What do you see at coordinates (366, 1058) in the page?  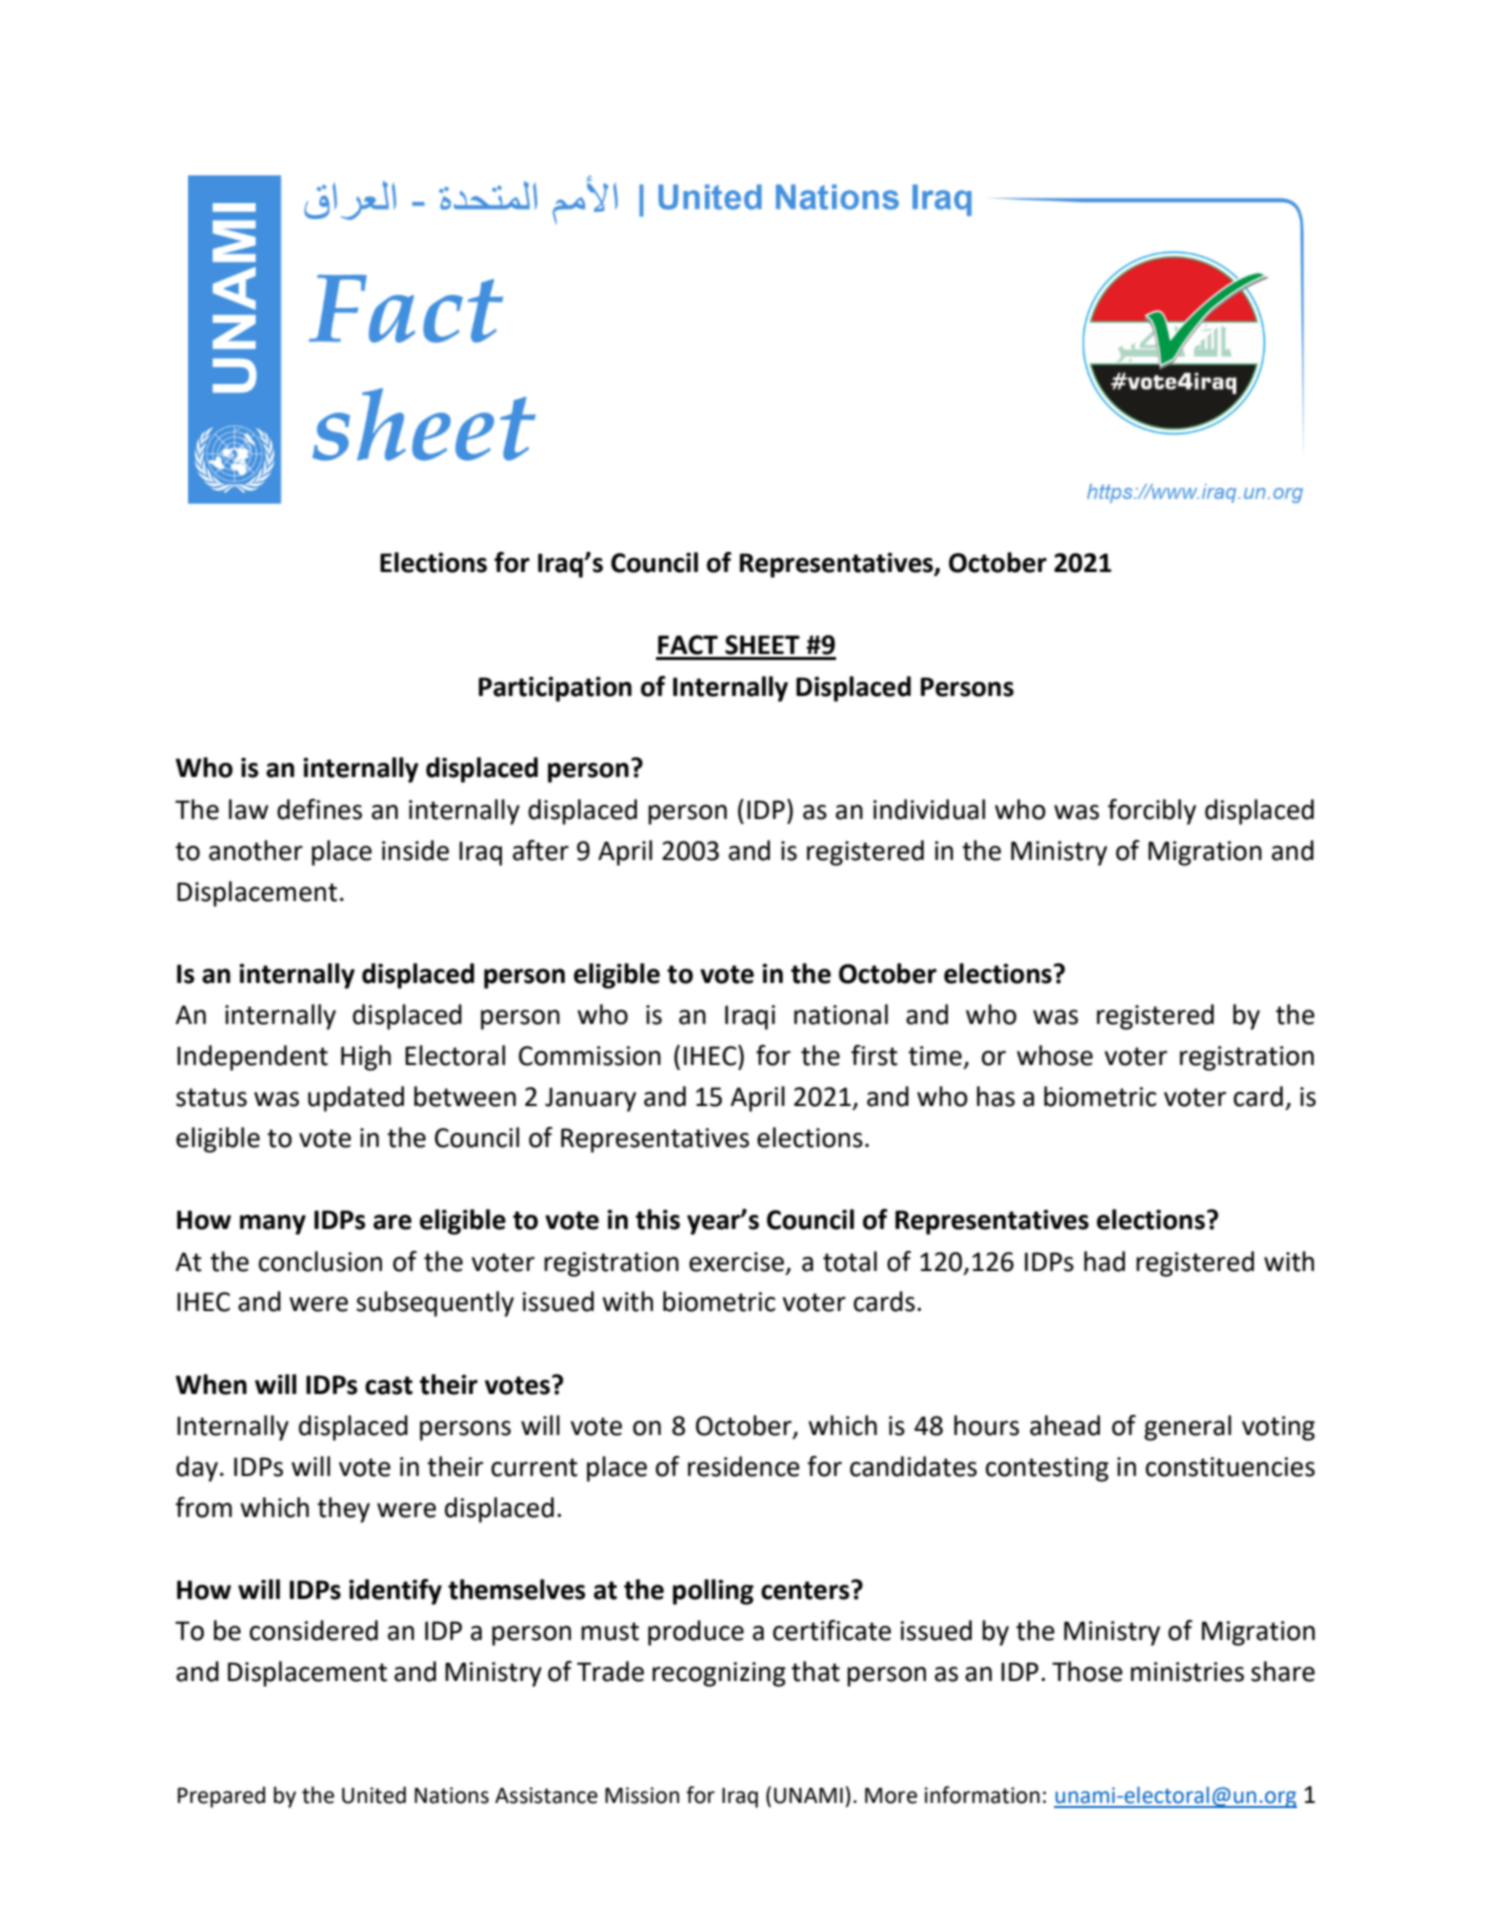 I see `High` at bounding box center [366, 1058].
